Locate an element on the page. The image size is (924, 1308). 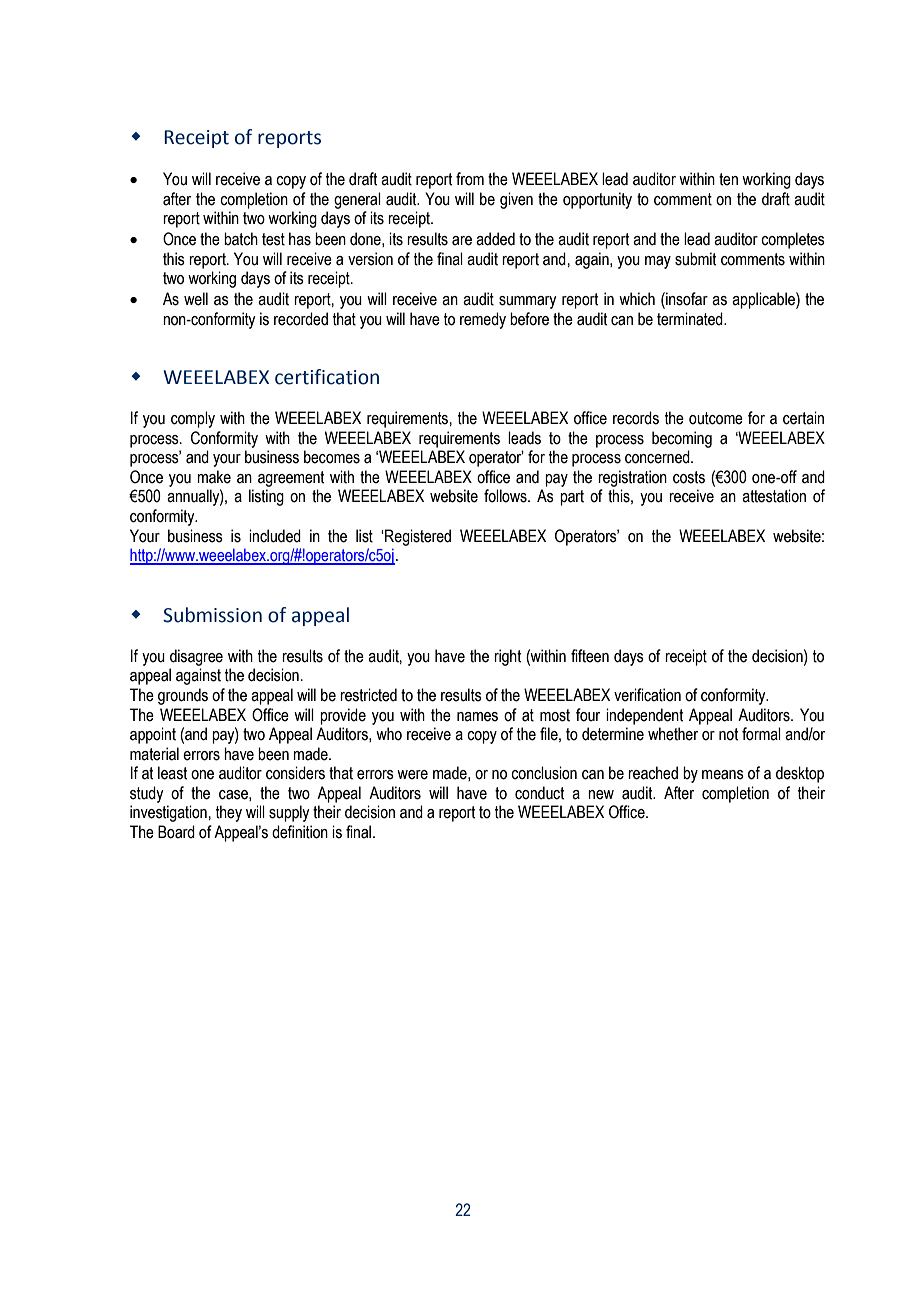
batch is located at coordinates (241, 239).
